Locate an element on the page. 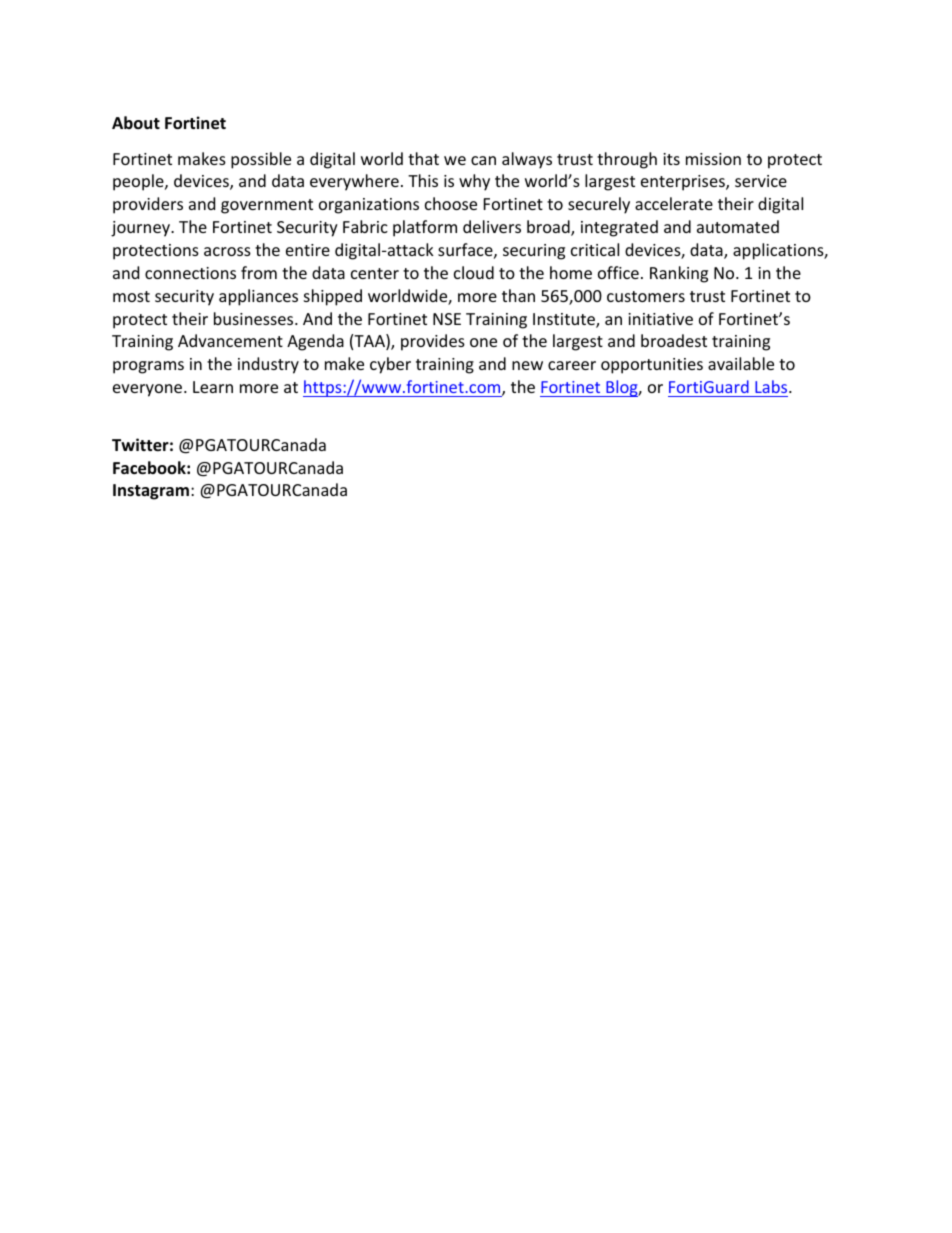 This document has height=1233, width=952. About is located at coordinates (136, 123).
